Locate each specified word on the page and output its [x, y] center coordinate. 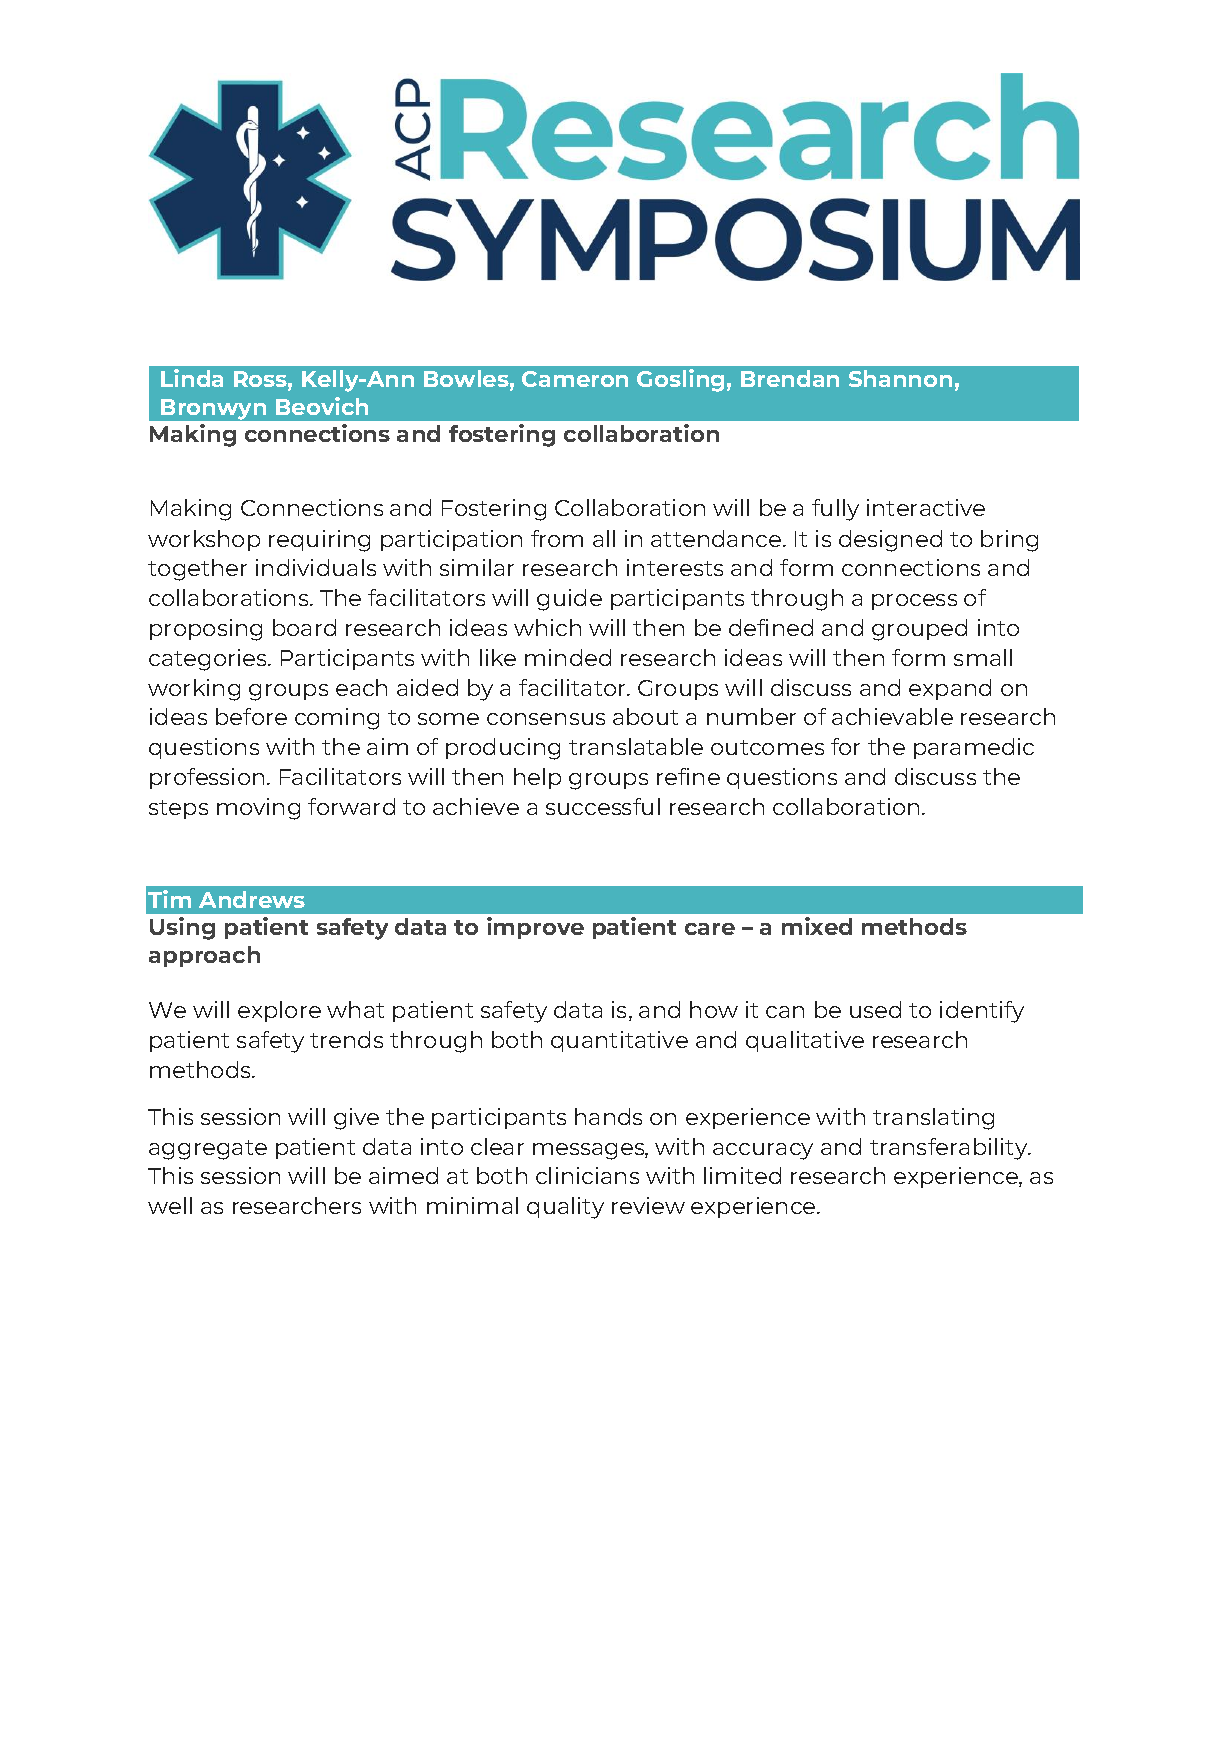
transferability [950, 1149]
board [304, 627]
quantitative [619, 1041]
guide [569, 600]
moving [258, 809]
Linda [192, 378]
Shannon [900, 378]
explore [279, 1011]
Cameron [575, 379]
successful [603, 806]
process [914, 602]
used [875, 1009]
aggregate [208, 1150]
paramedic [974, 748]
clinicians [587, 1175]
